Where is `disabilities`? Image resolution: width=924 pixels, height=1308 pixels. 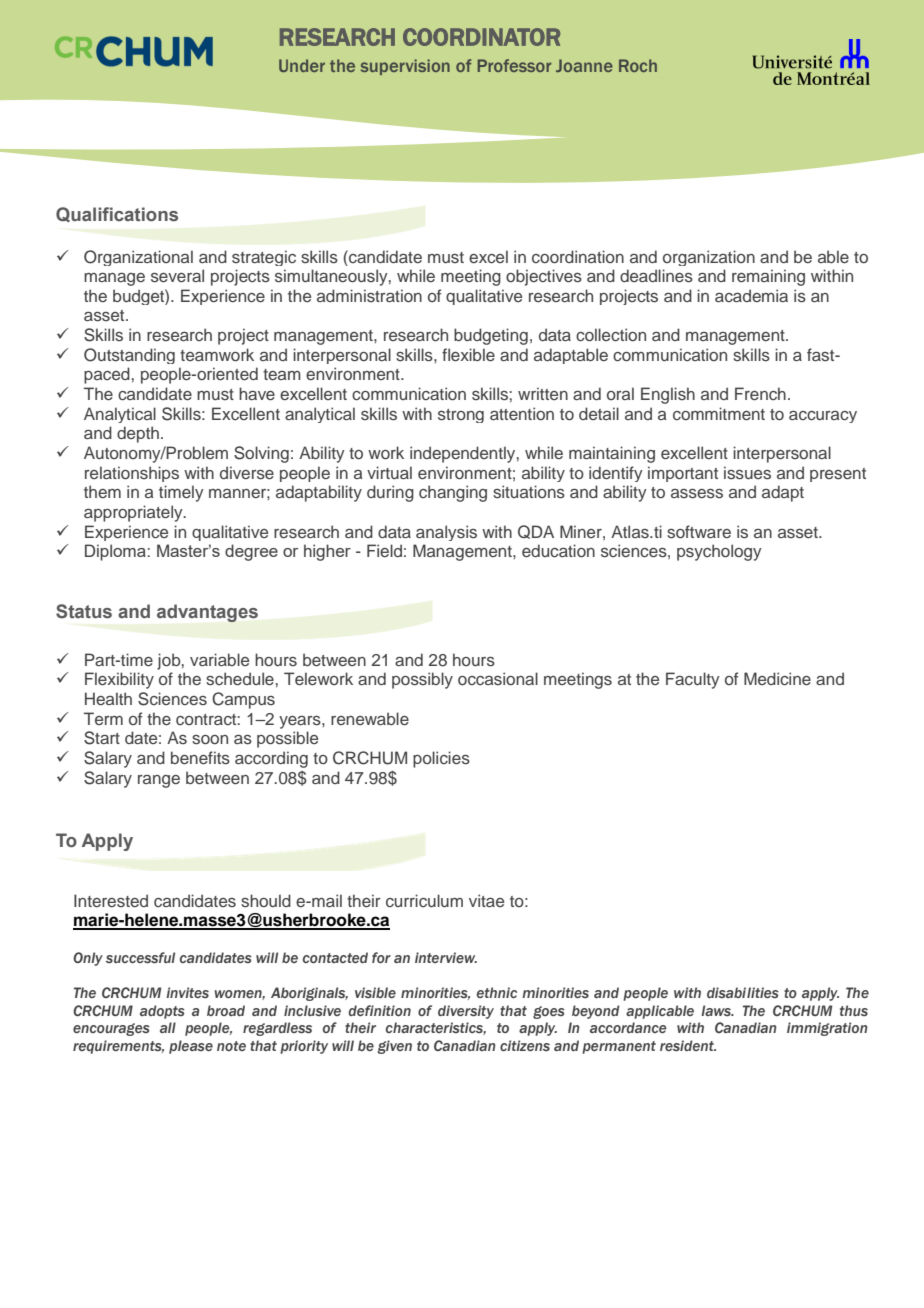 disabilities is located at coordinates (743, 992).
